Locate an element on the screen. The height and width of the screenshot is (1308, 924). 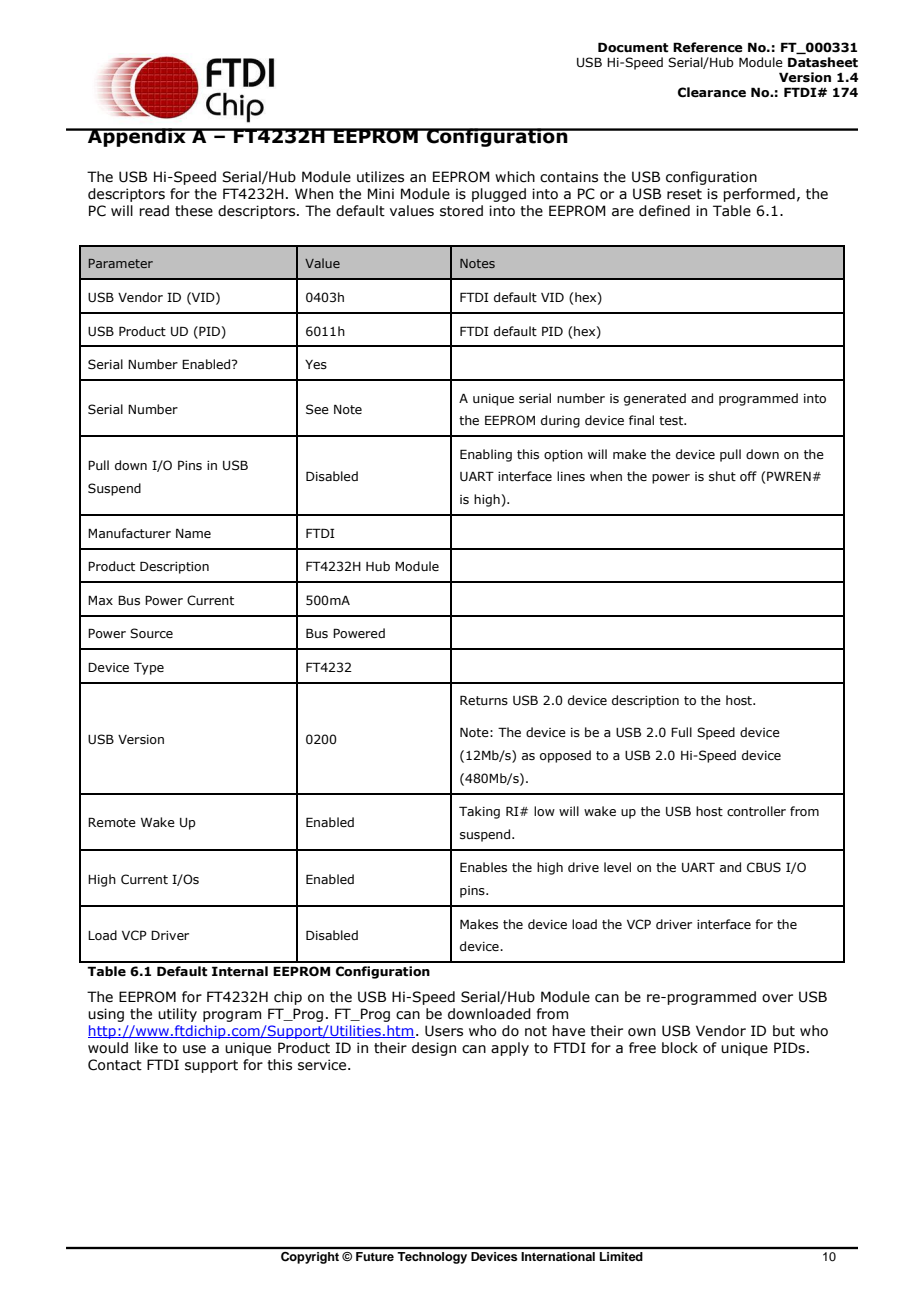
controller is located at coordinates (756, 811).
